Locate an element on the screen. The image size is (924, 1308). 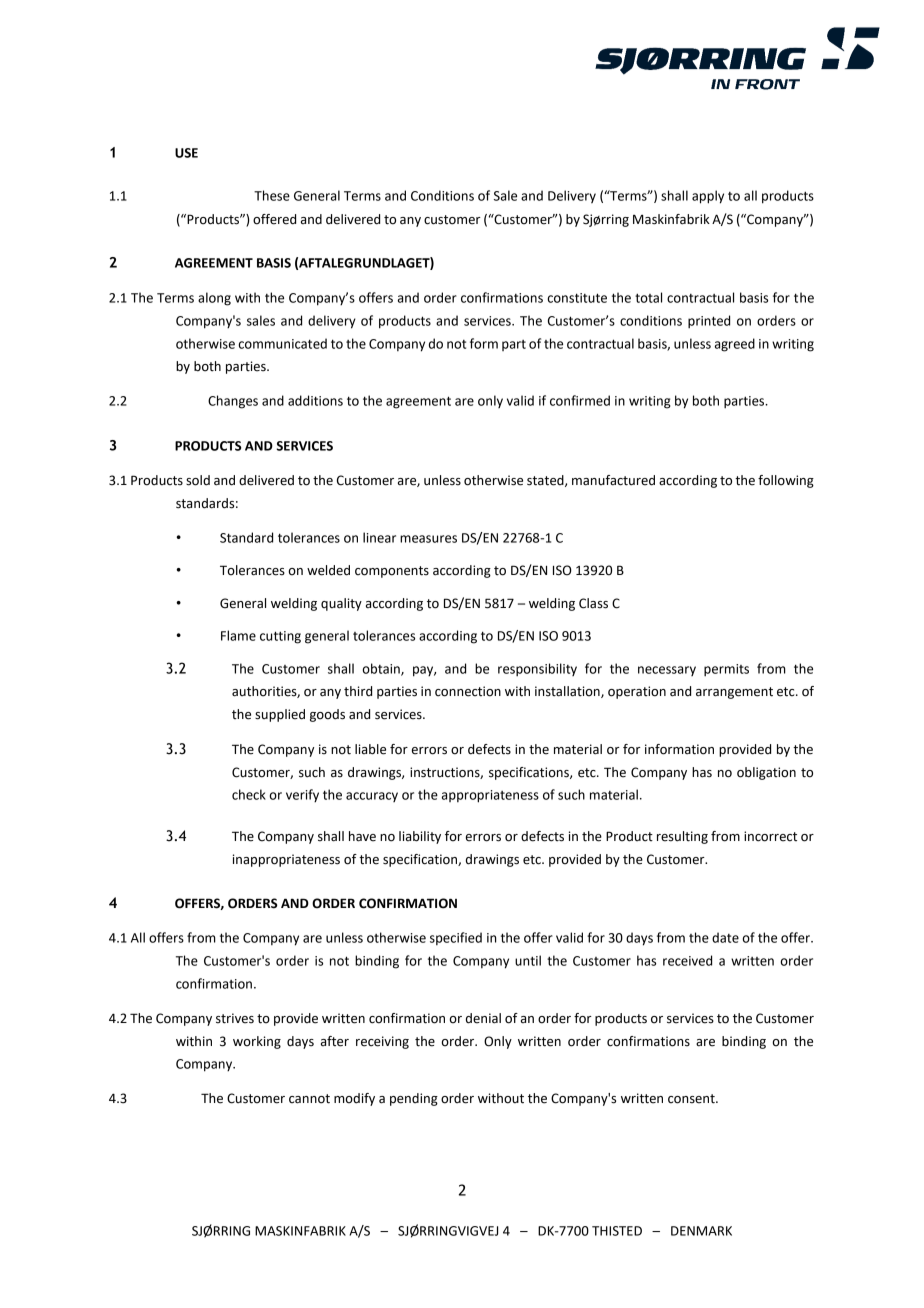
These is located at coordinates (272, 195).
